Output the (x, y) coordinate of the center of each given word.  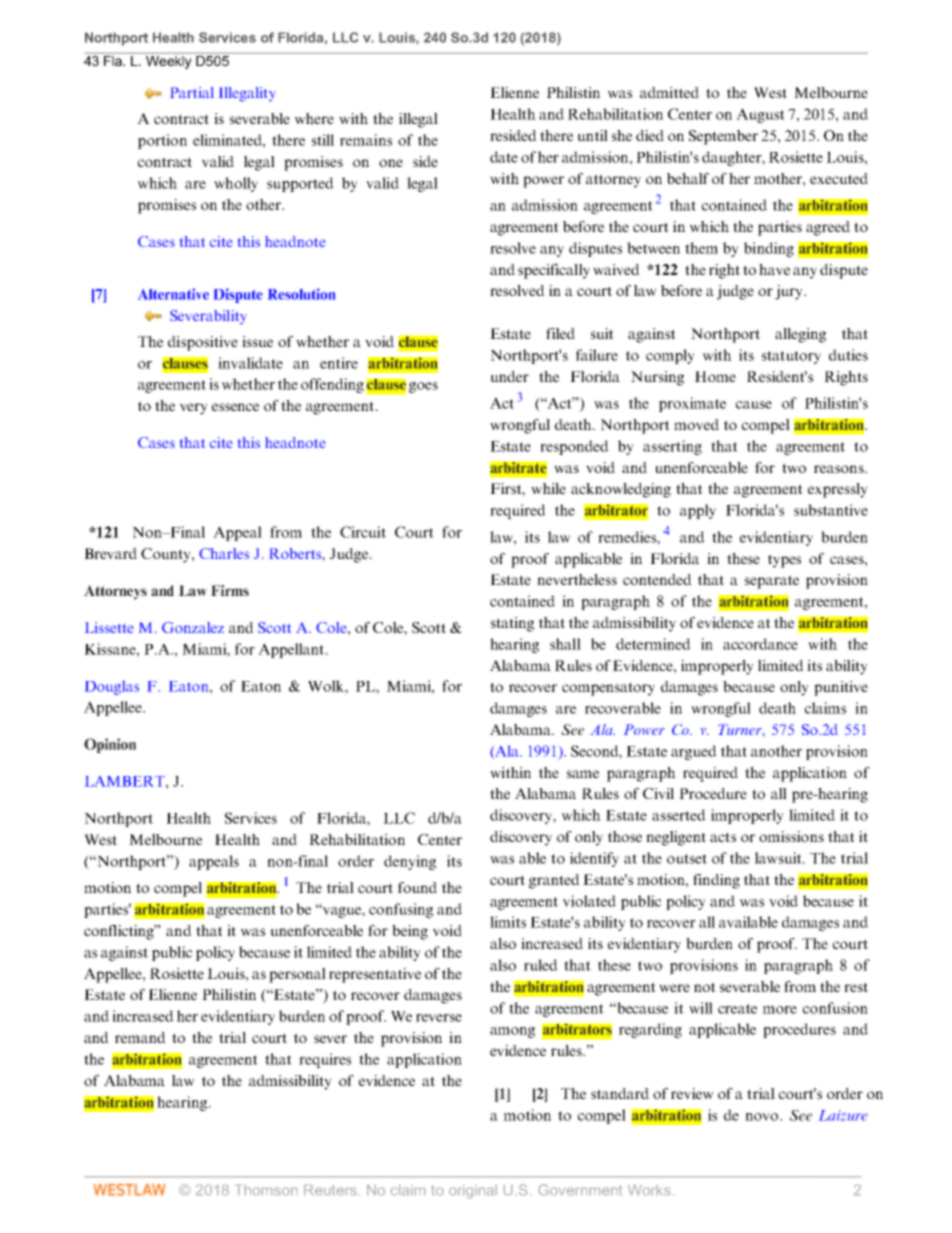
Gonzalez (193, 627)
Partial (192, 92)
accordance (760, 644)
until (593, 135)
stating (512, 624)
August (760, 115)
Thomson (267, 1190)
